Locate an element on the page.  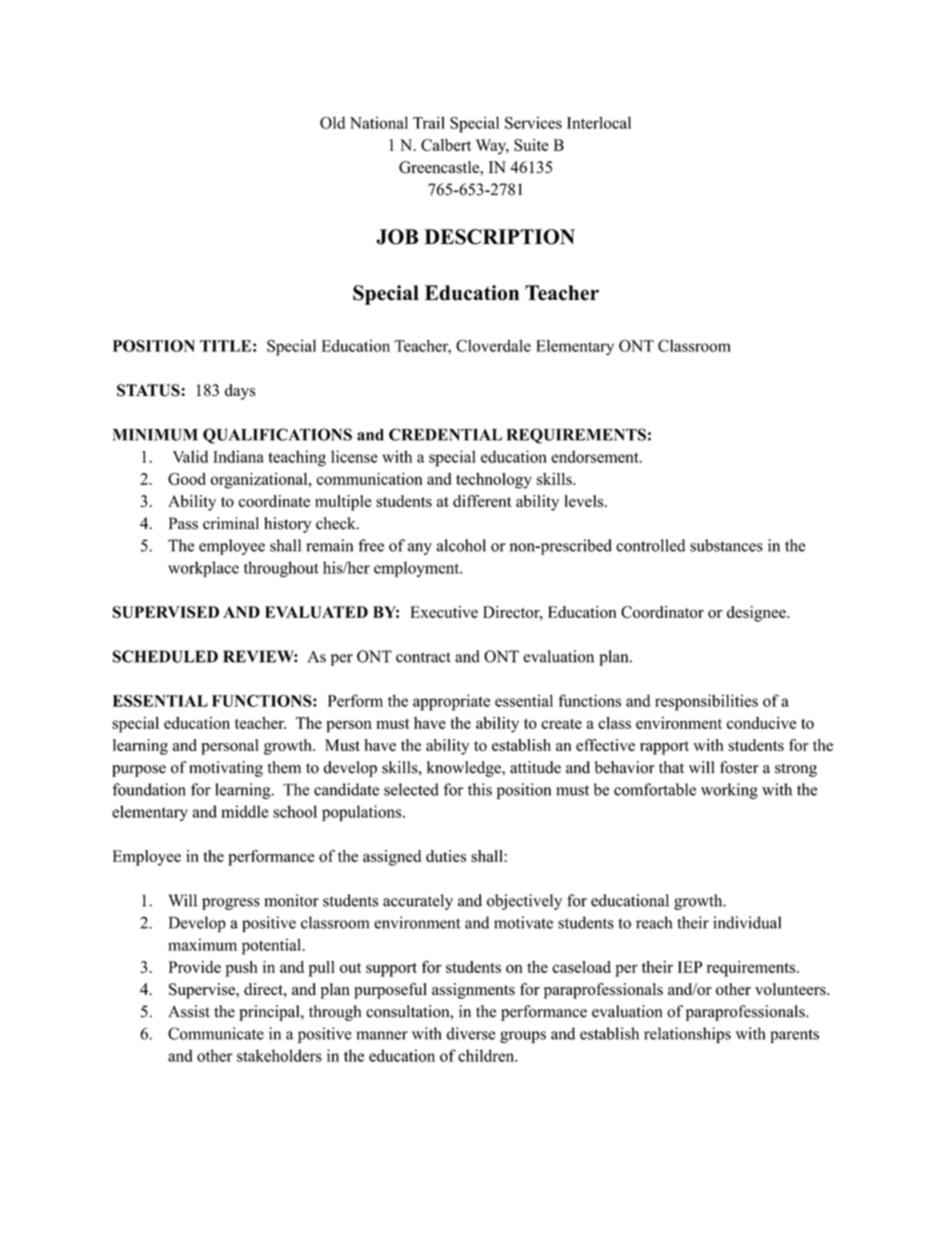
Executive is located at coordinates (444, 612).
